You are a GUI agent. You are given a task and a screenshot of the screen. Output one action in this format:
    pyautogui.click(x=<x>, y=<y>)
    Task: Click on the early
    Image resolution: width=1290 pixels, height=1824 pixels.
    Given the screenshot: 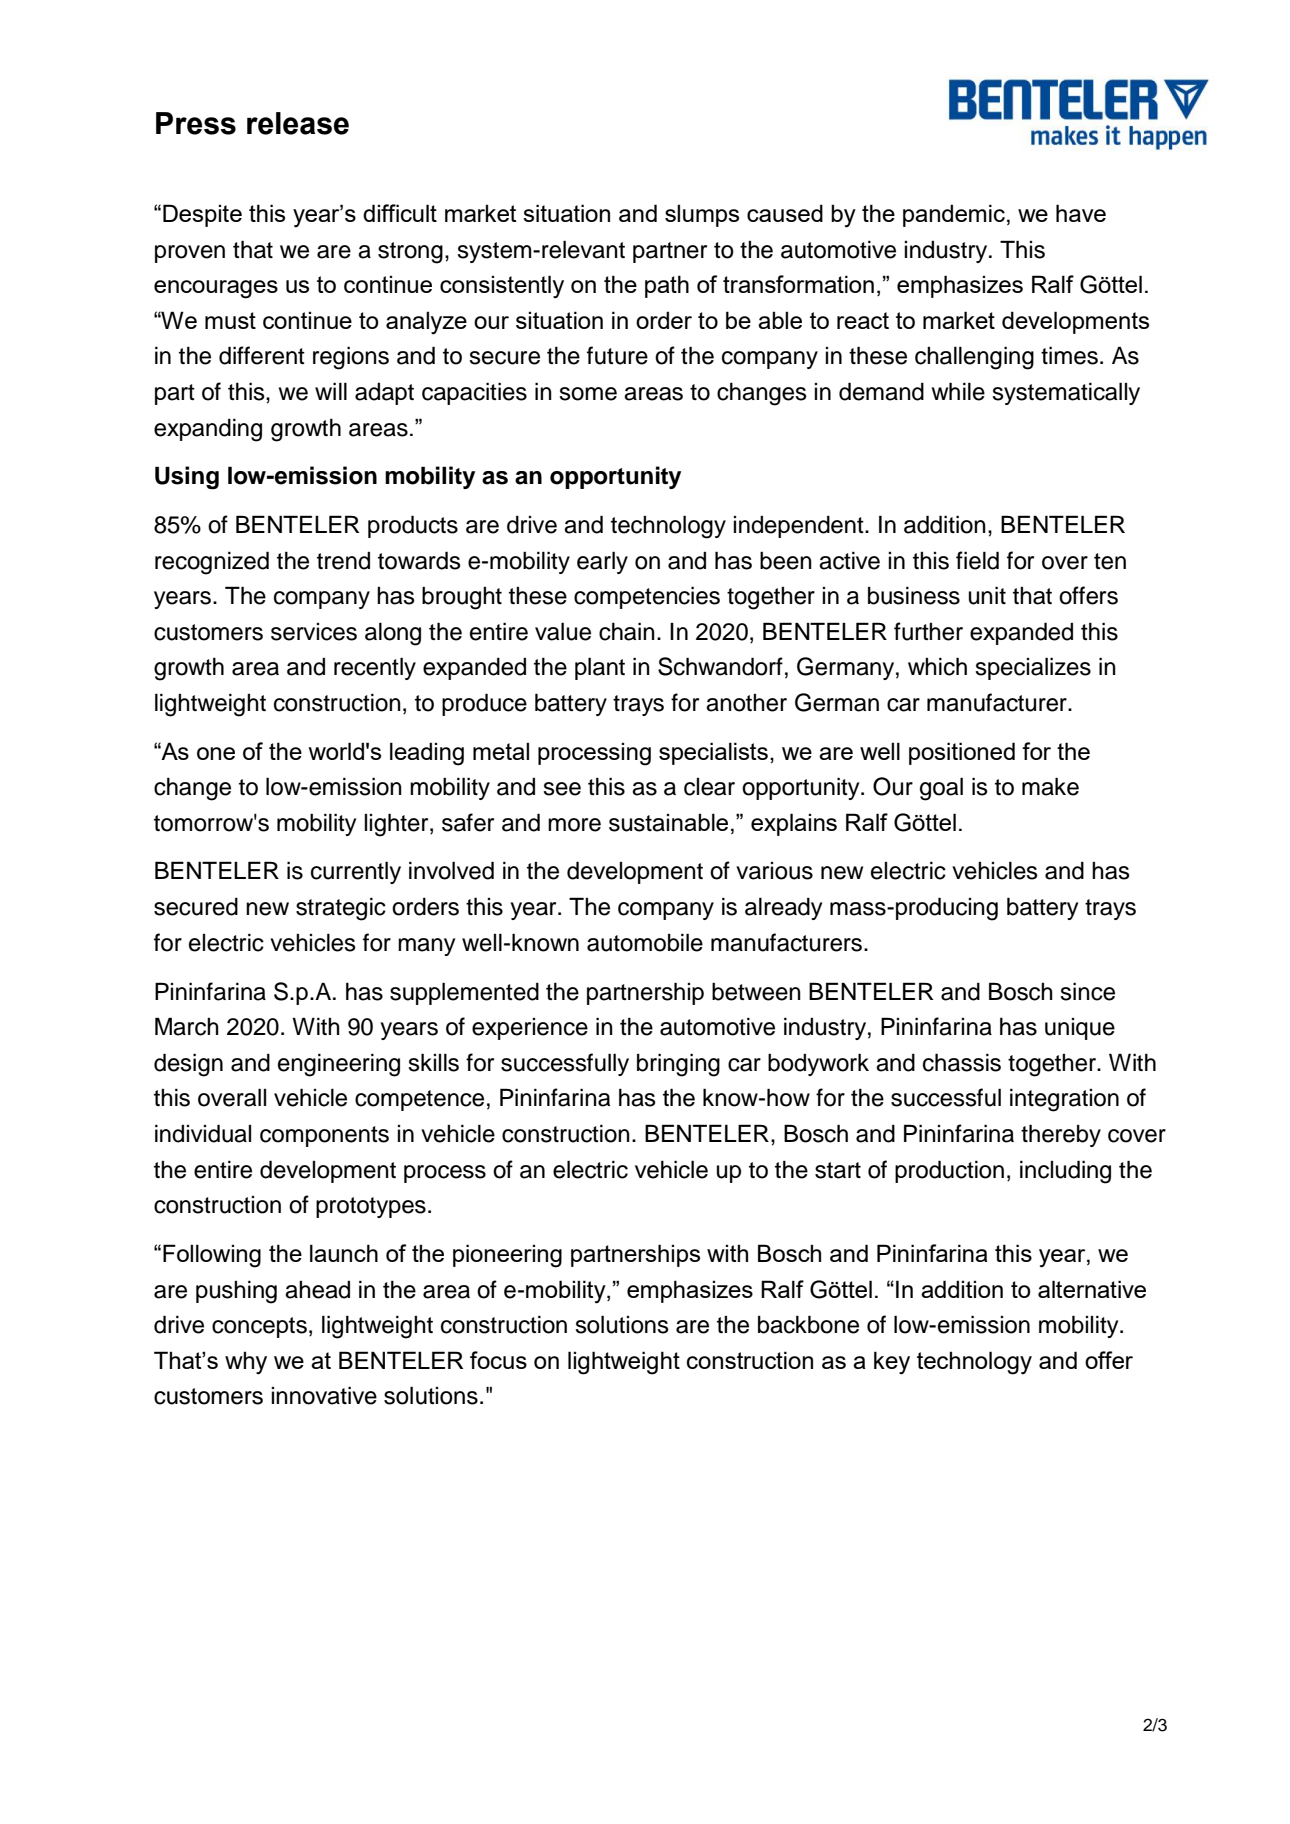 What is the action you would take?
    pyautogui.click(x=602, y=562)
